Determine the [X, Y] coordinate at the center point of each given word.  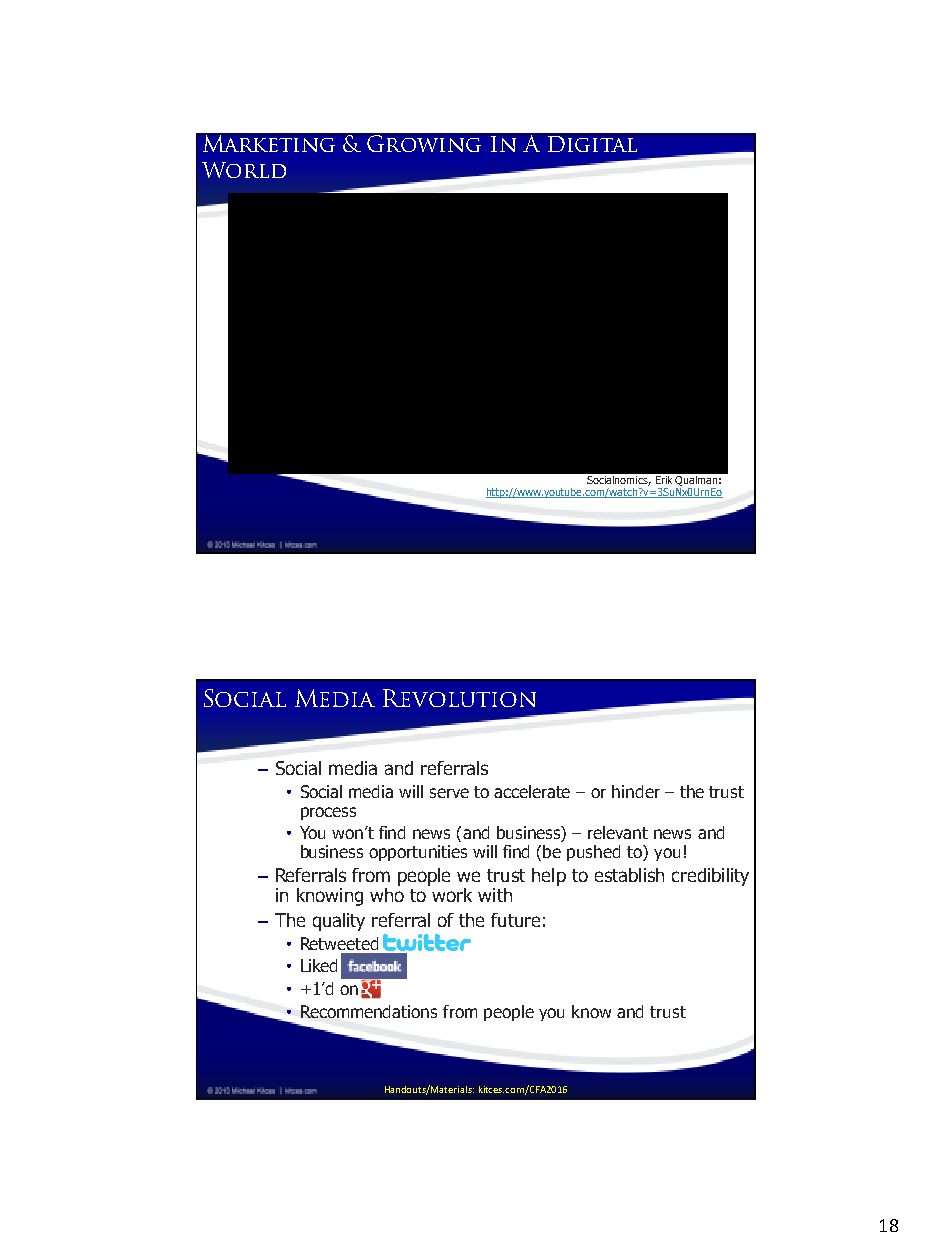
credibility [710, 877]
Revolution [459, 698]
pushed [593, 853]
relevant [618, 832]
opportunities [418, 853]
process [328, 813]
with [495, 895]
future [515, 920]
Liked [319, 965]
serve [449, 793]
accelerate [532, 791]
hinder [636, 791]
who [387, 893]
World [244, 170]
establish [629, 875]
